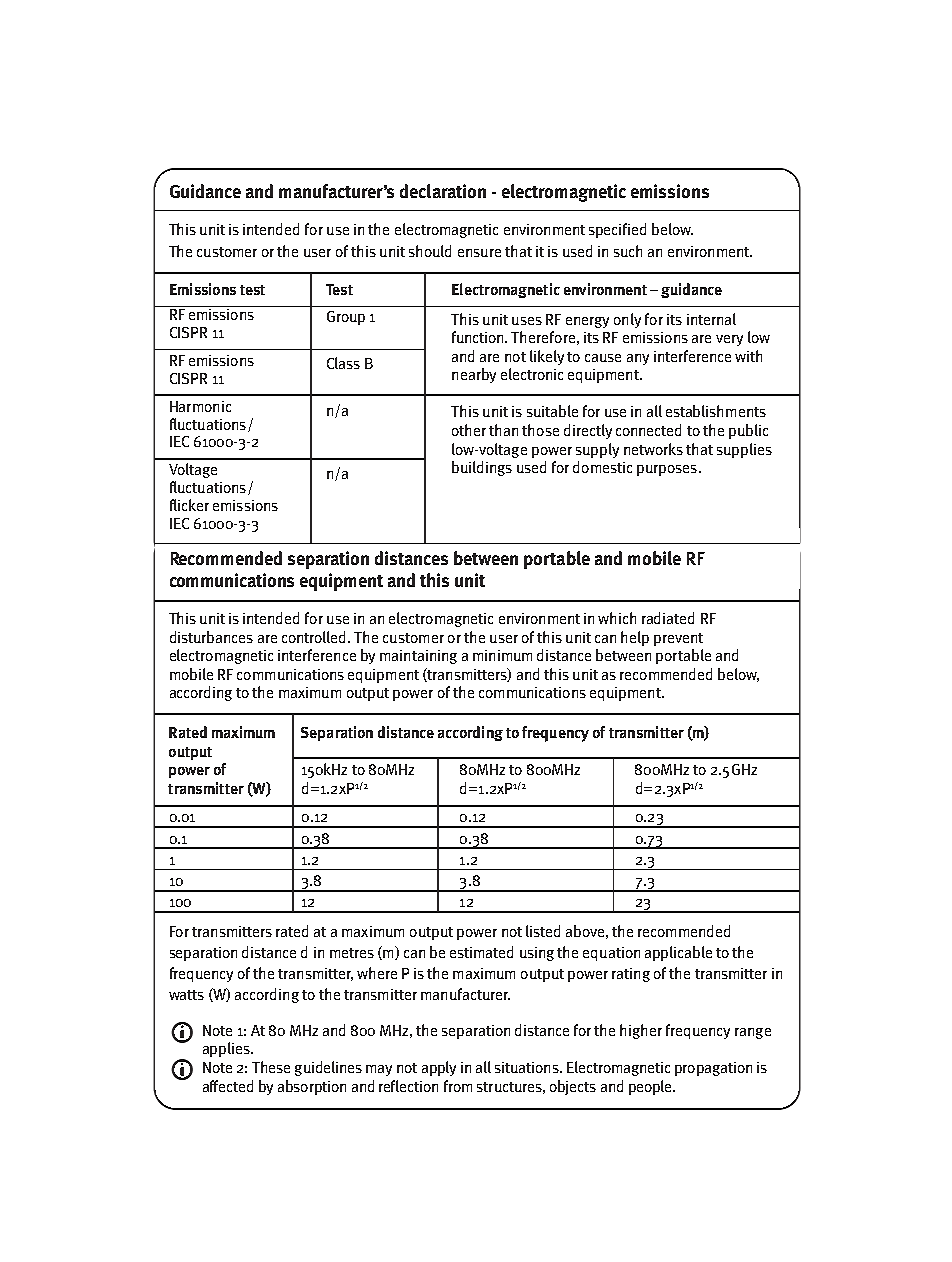 This screenshot has width=952, height=1262. What do you see at coordinates (443, 191) in the screenshot?
I see `declaration` at bounding box center [443, 191].
